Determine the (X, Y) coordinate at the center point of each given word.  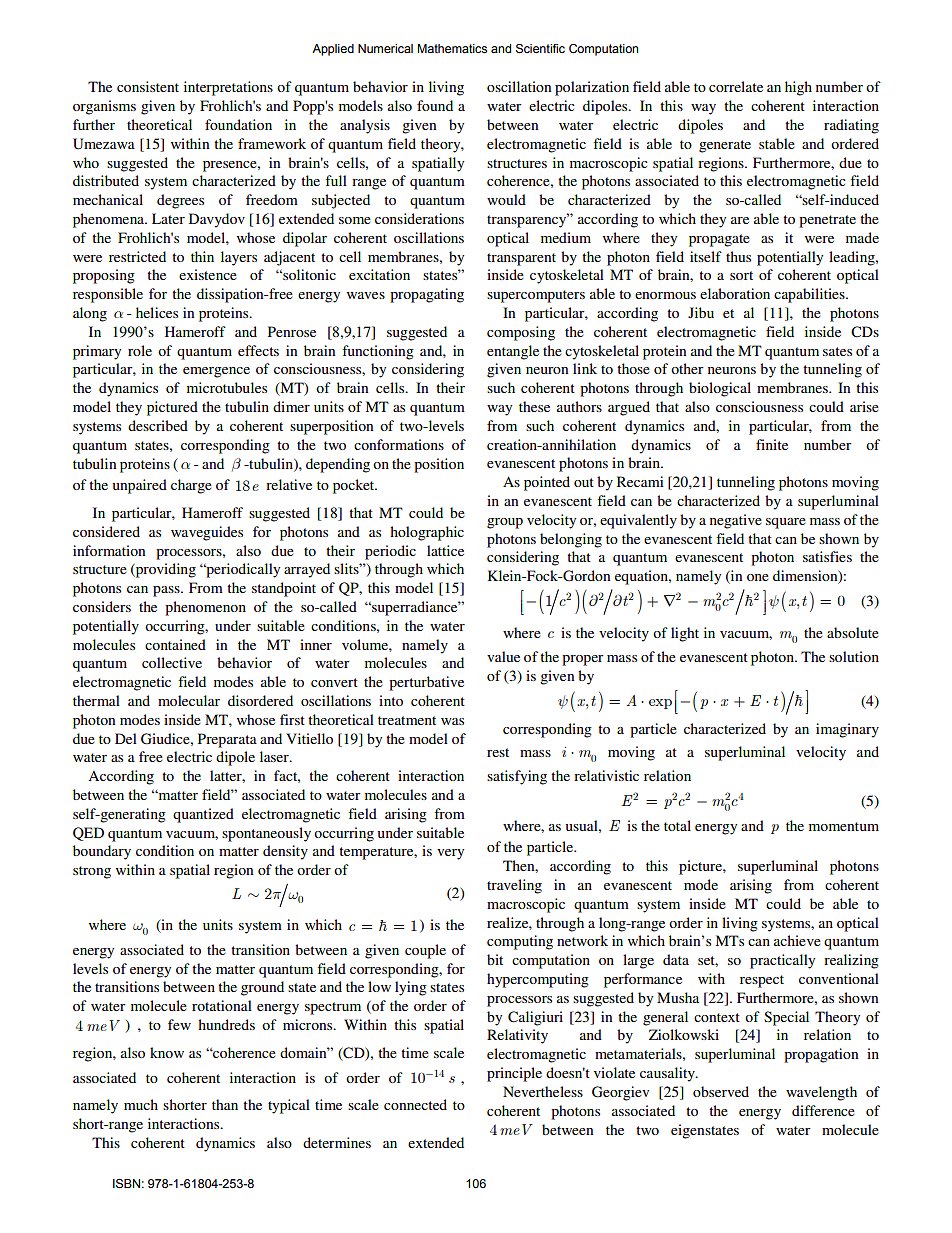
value (503, 656)
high (798, 88)
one (758, 577)
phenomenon (205, 608)
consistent (148, 86)
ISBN (126, 1184)
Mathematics (452, 48)
